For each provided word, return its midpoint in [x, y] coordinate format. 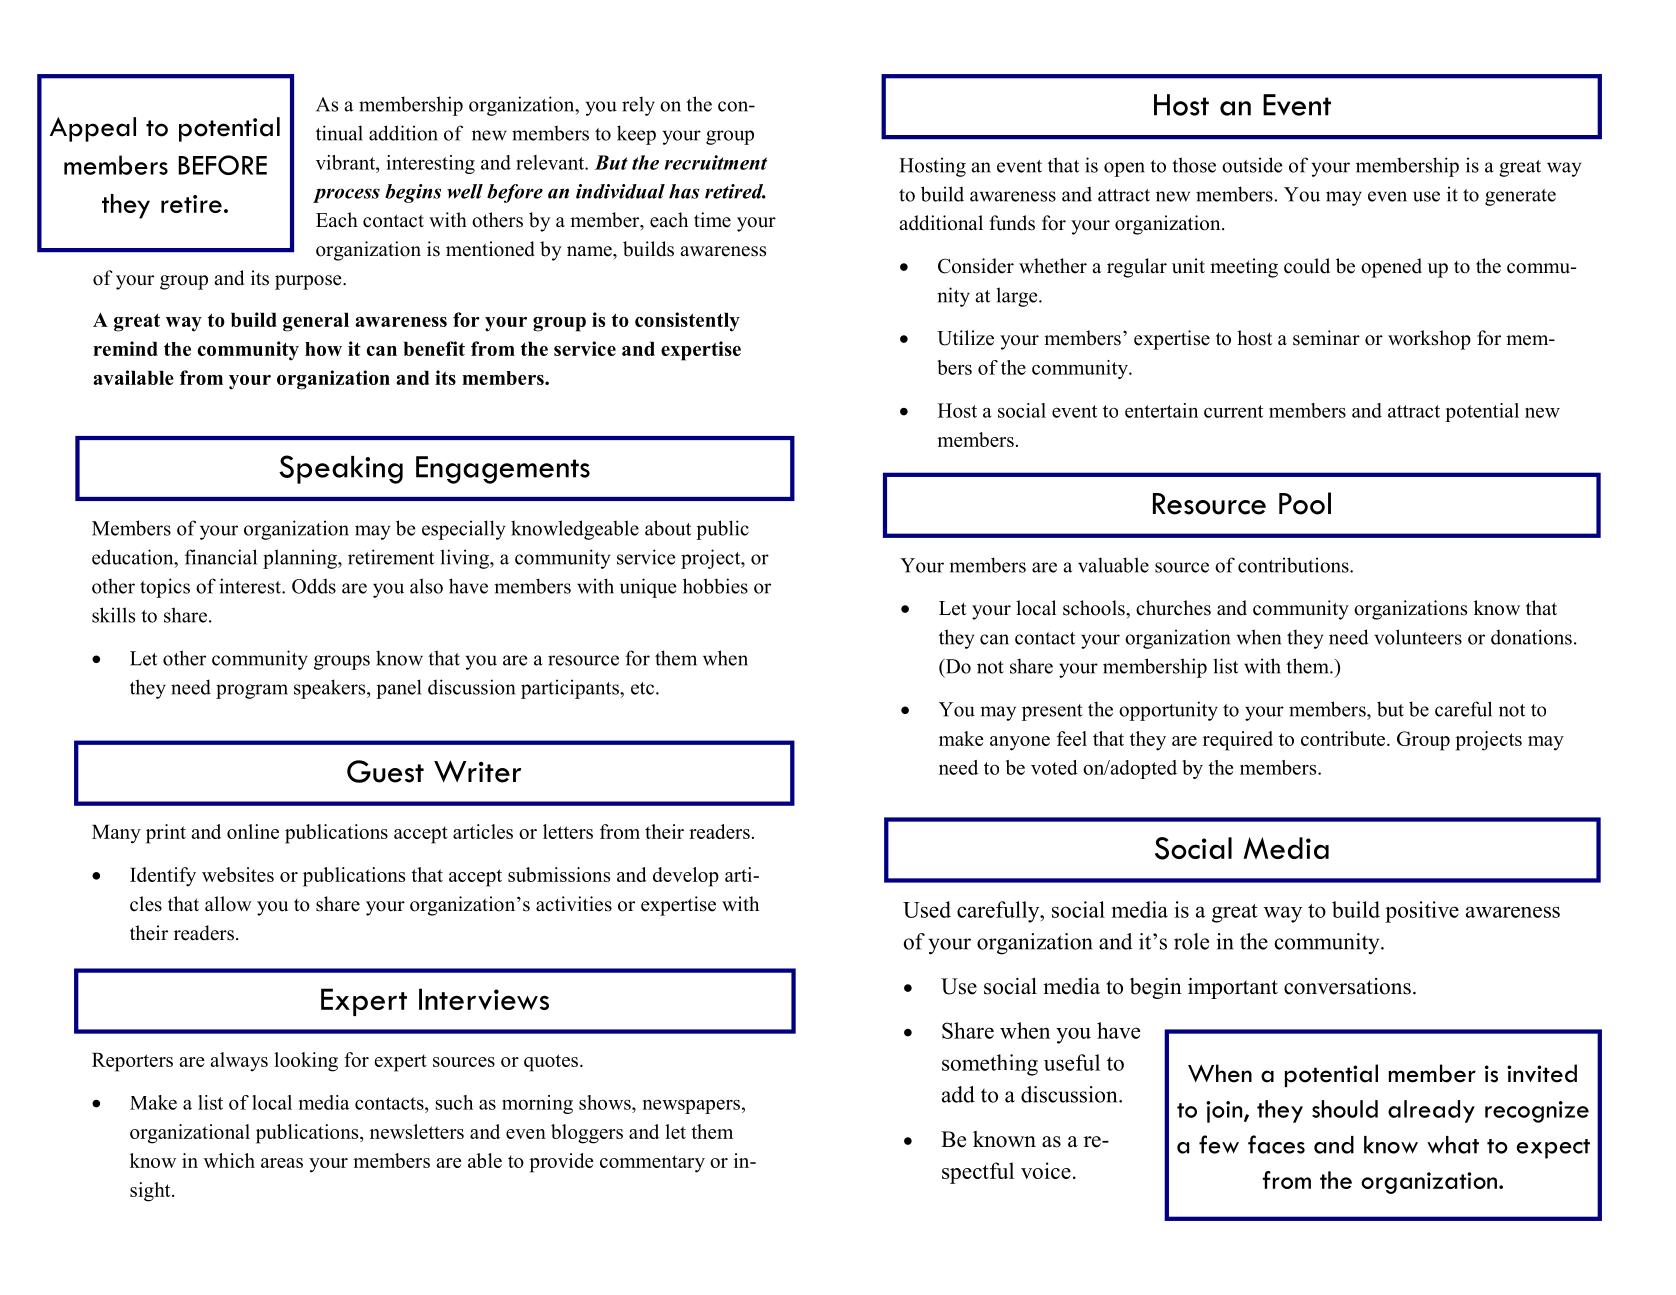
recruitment [716, 162]
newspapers [691, 1106]
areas [282, 1163]
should [1345, 1109]
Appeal [93, 129]
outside [1252, 165]
